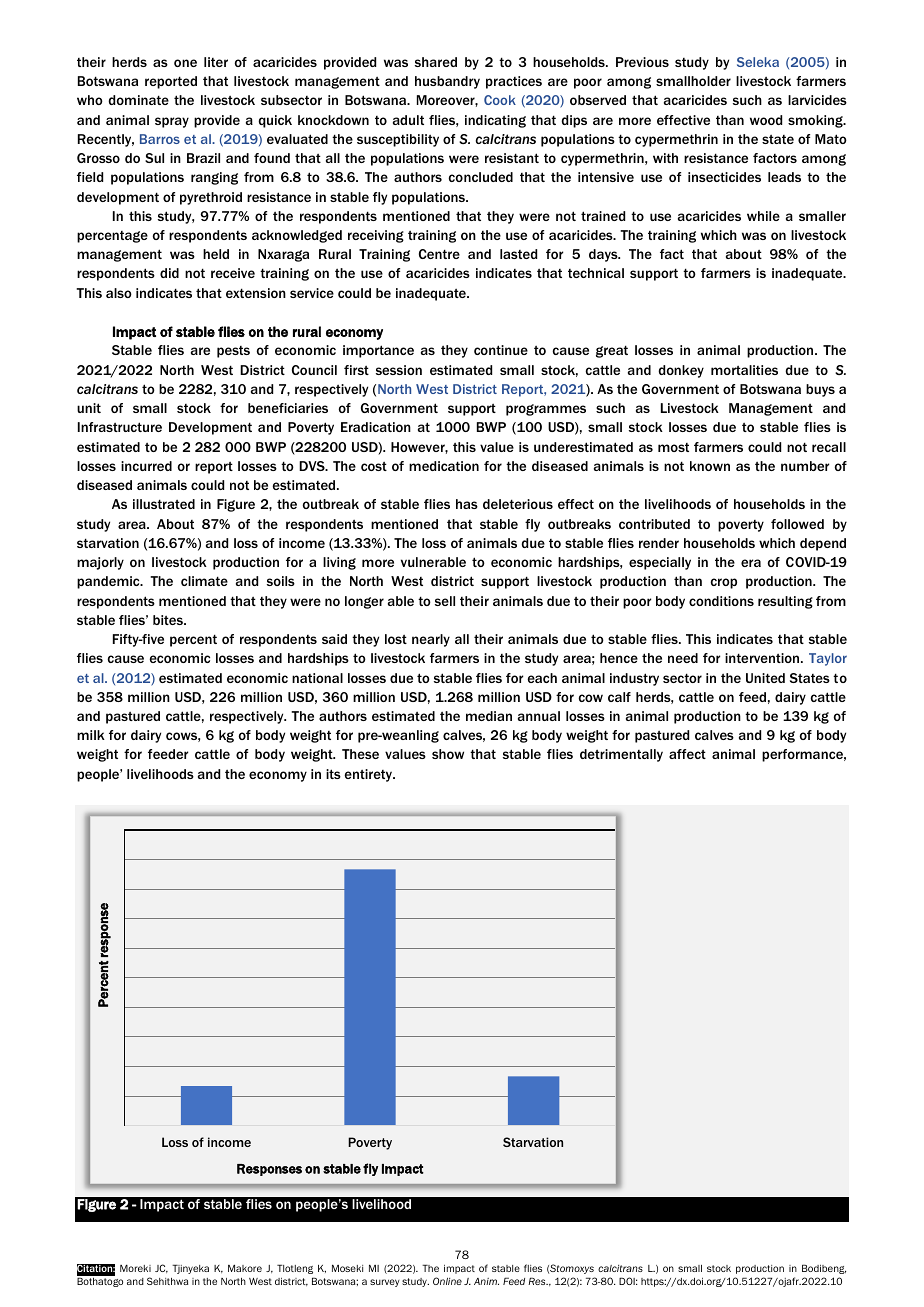  I want to click on husbandry, so click(447, 82).
